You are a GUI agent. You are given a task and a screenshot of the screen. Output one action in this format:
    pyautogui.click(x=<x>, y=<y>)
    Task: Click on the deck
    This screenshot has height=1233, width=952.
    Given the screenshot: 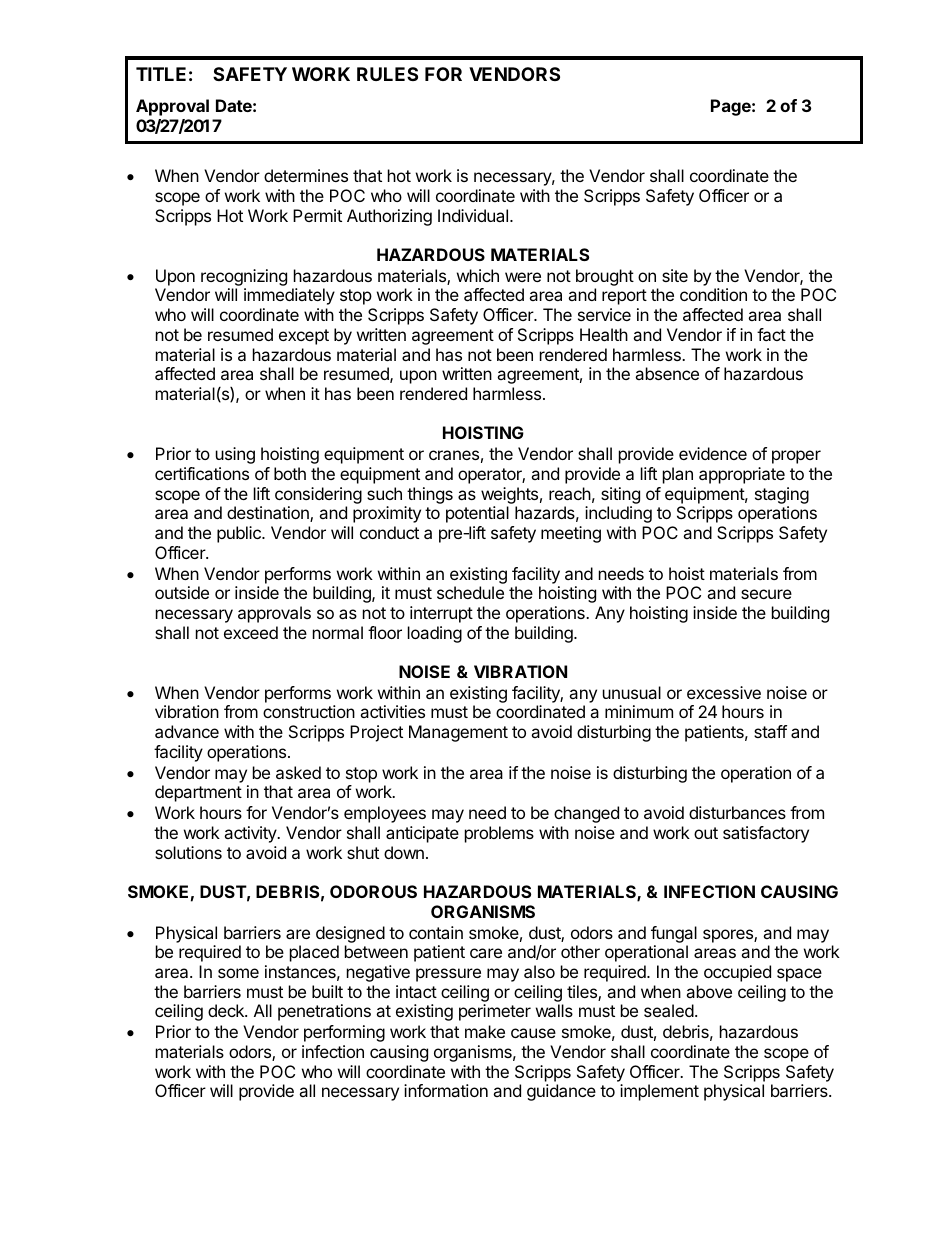 What is the action you would take?
    pyautogui.click(x=227, y=1010)
